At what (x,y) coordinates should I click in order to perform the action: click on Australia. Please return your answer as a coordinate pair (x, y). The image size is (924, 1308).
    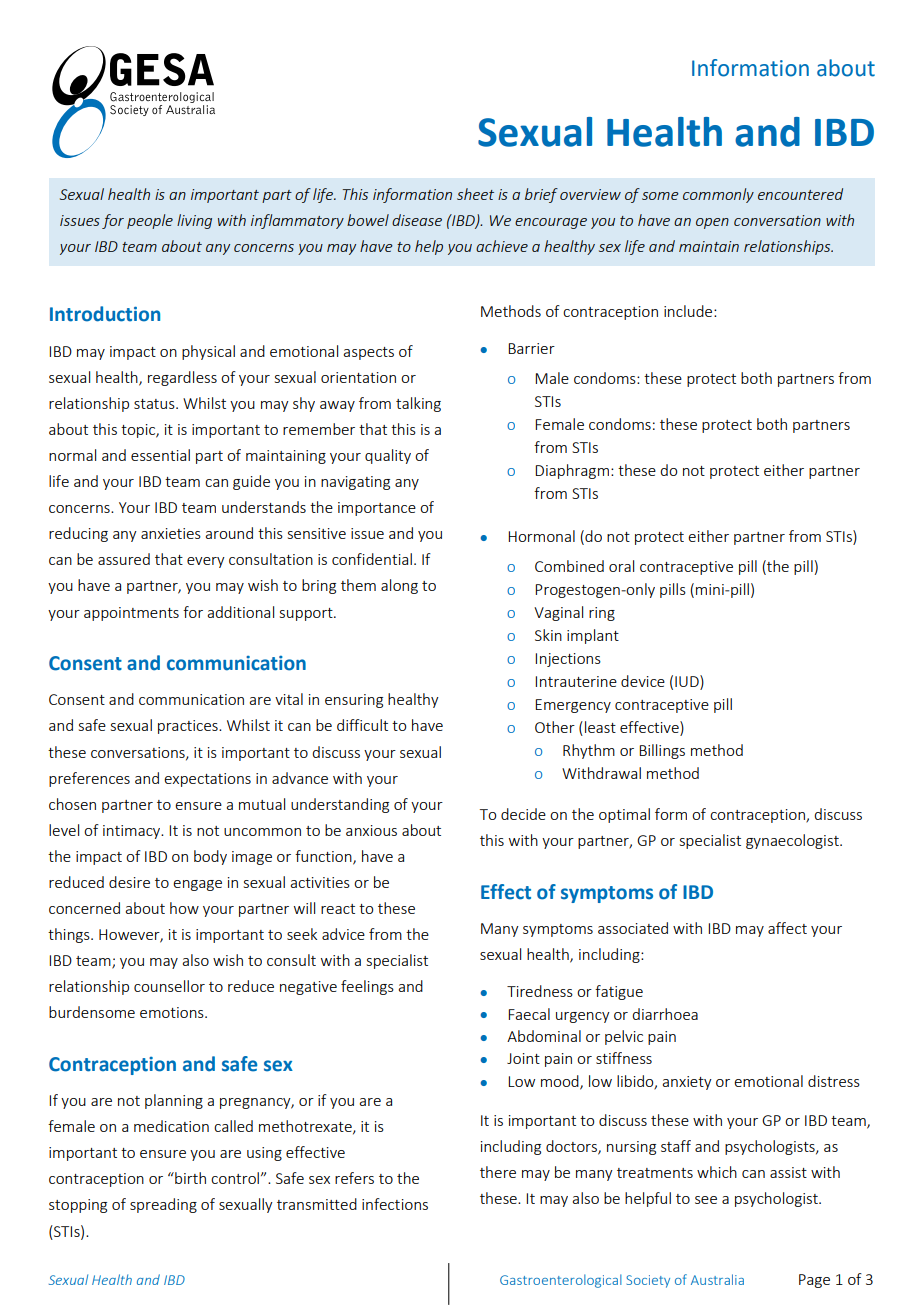
    Looking at the image, I should click on (717, 1279).
